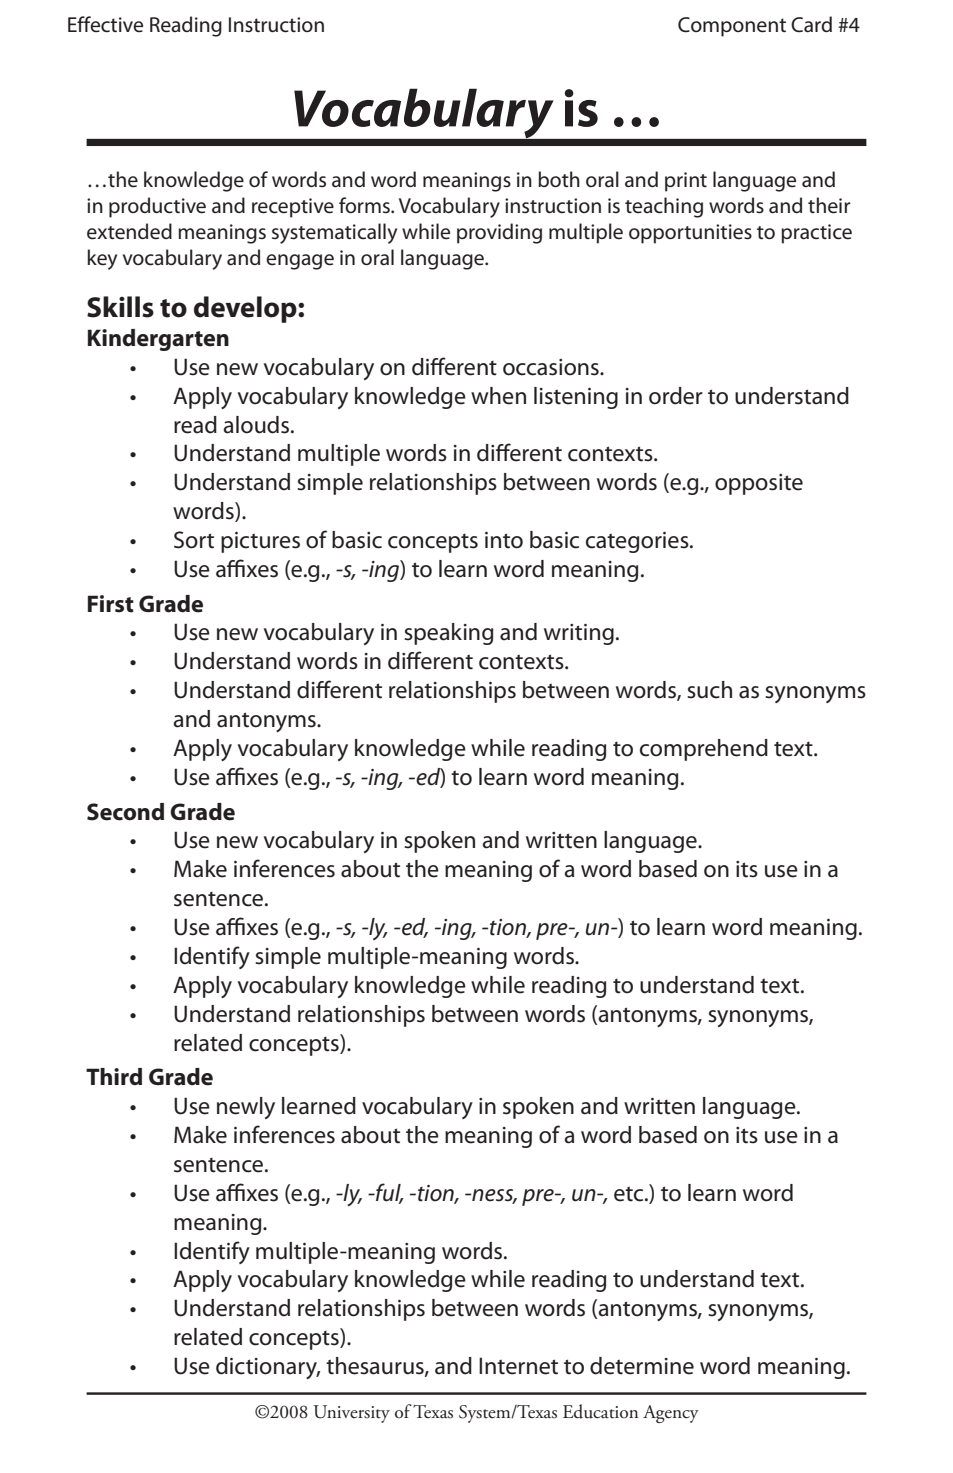 This image has height=1473, width=953. I want to click on Component, so click(732, 27).
